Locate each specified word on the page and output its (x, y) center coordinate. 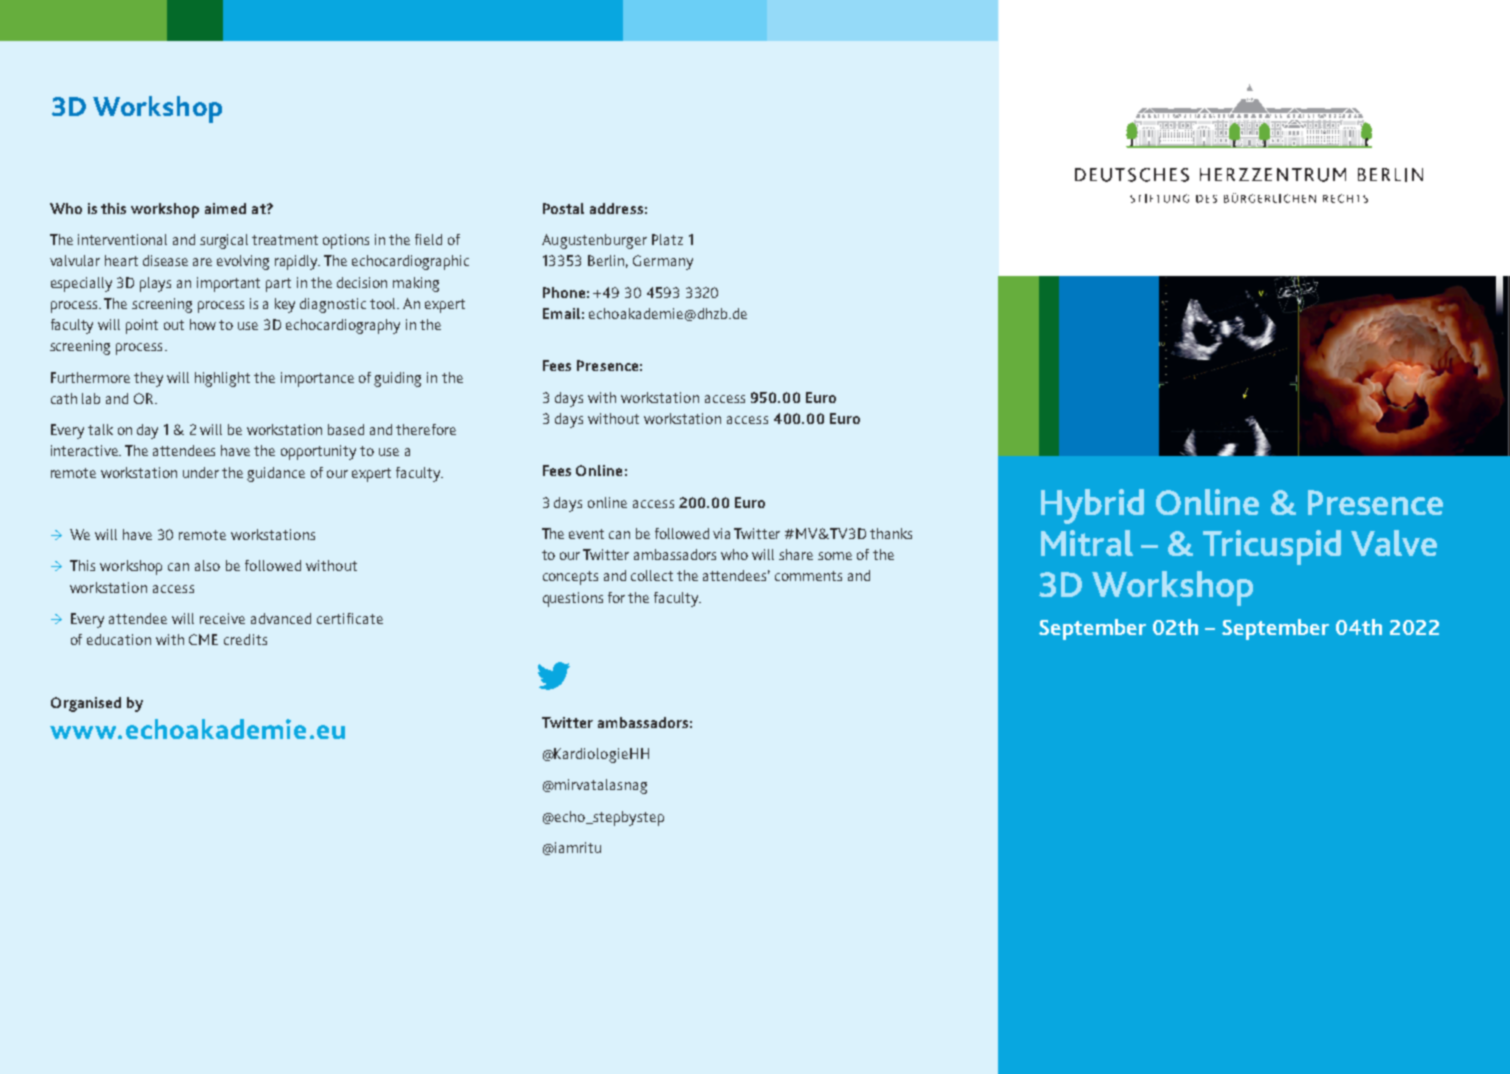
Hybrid (1092, 506)
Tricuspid (1272, 547)
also (207, 565)
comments (808, 576)
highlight (222, 379)
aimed (225, 208)
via (721, 533)
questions (573, 599)
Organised (86, 704)
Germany (663, 262)
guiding (397, 379)
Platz (667, 239)
